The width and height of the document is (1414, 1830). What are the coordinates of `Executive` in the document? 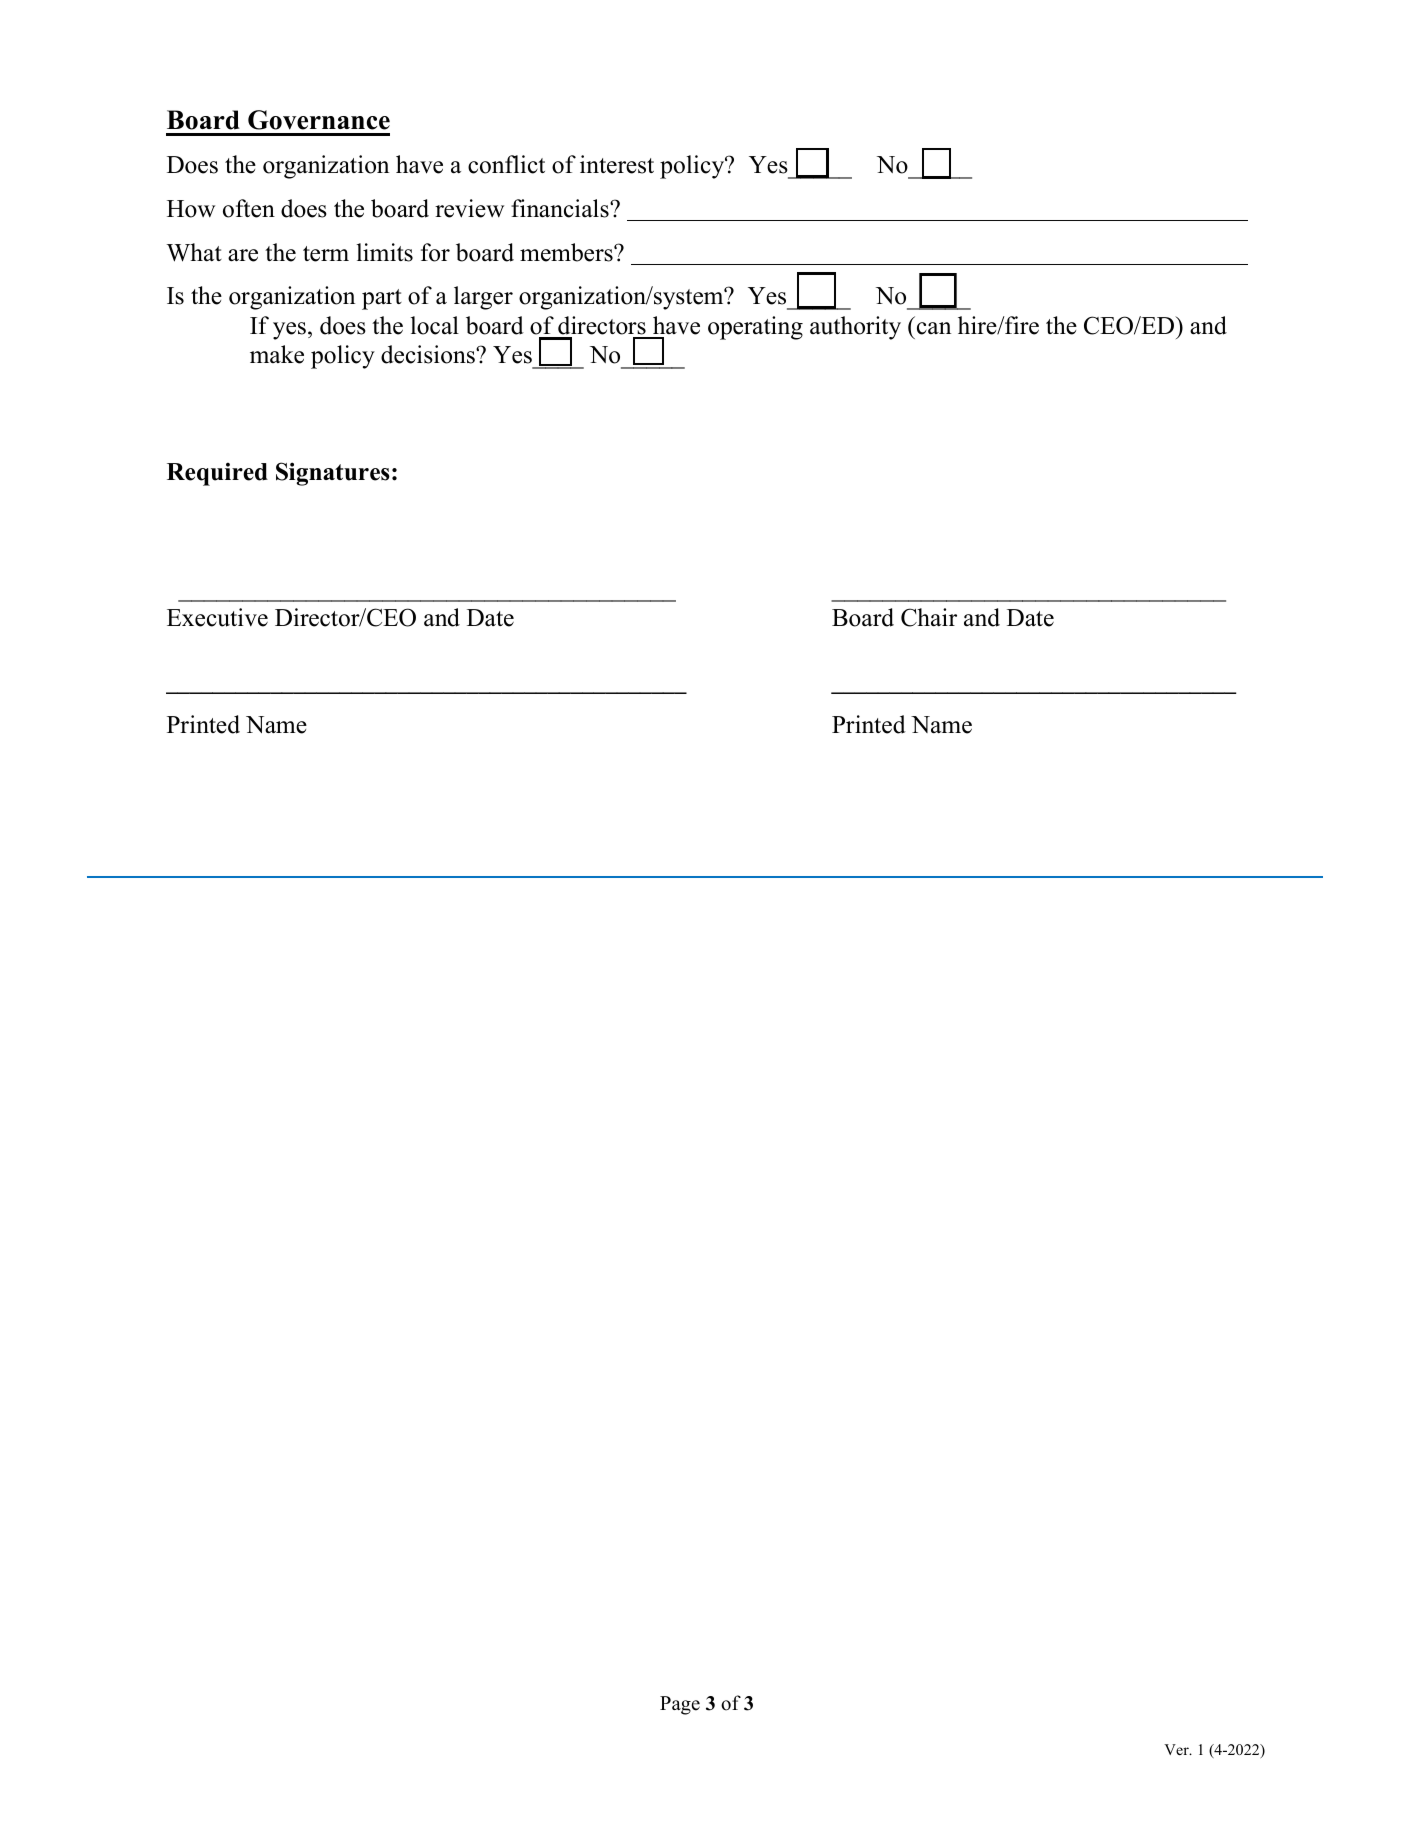 It's located at (217, 617).
